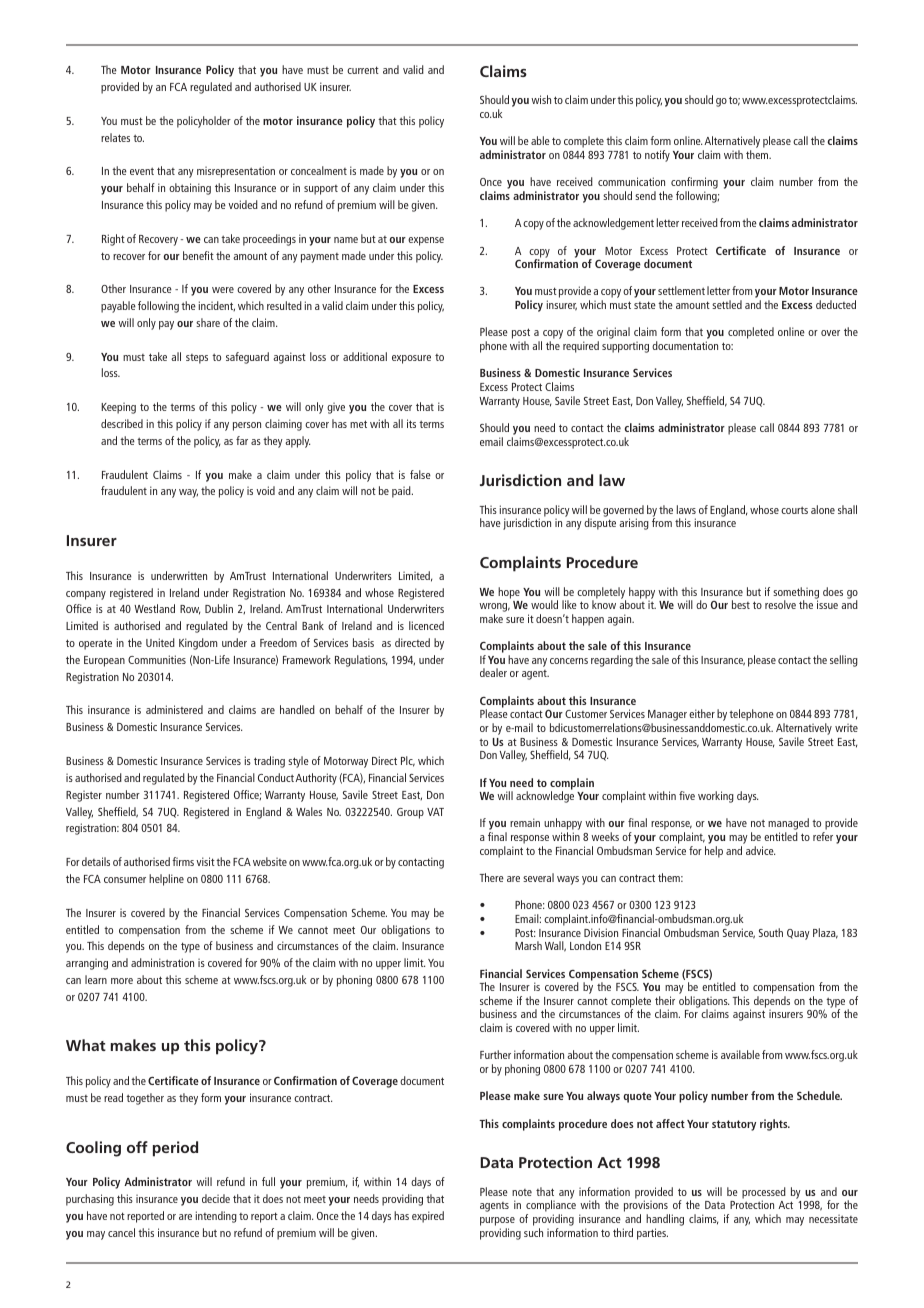 The width and height of the document is (924, 1308). I want to click on VAT, so click(435, 812).
